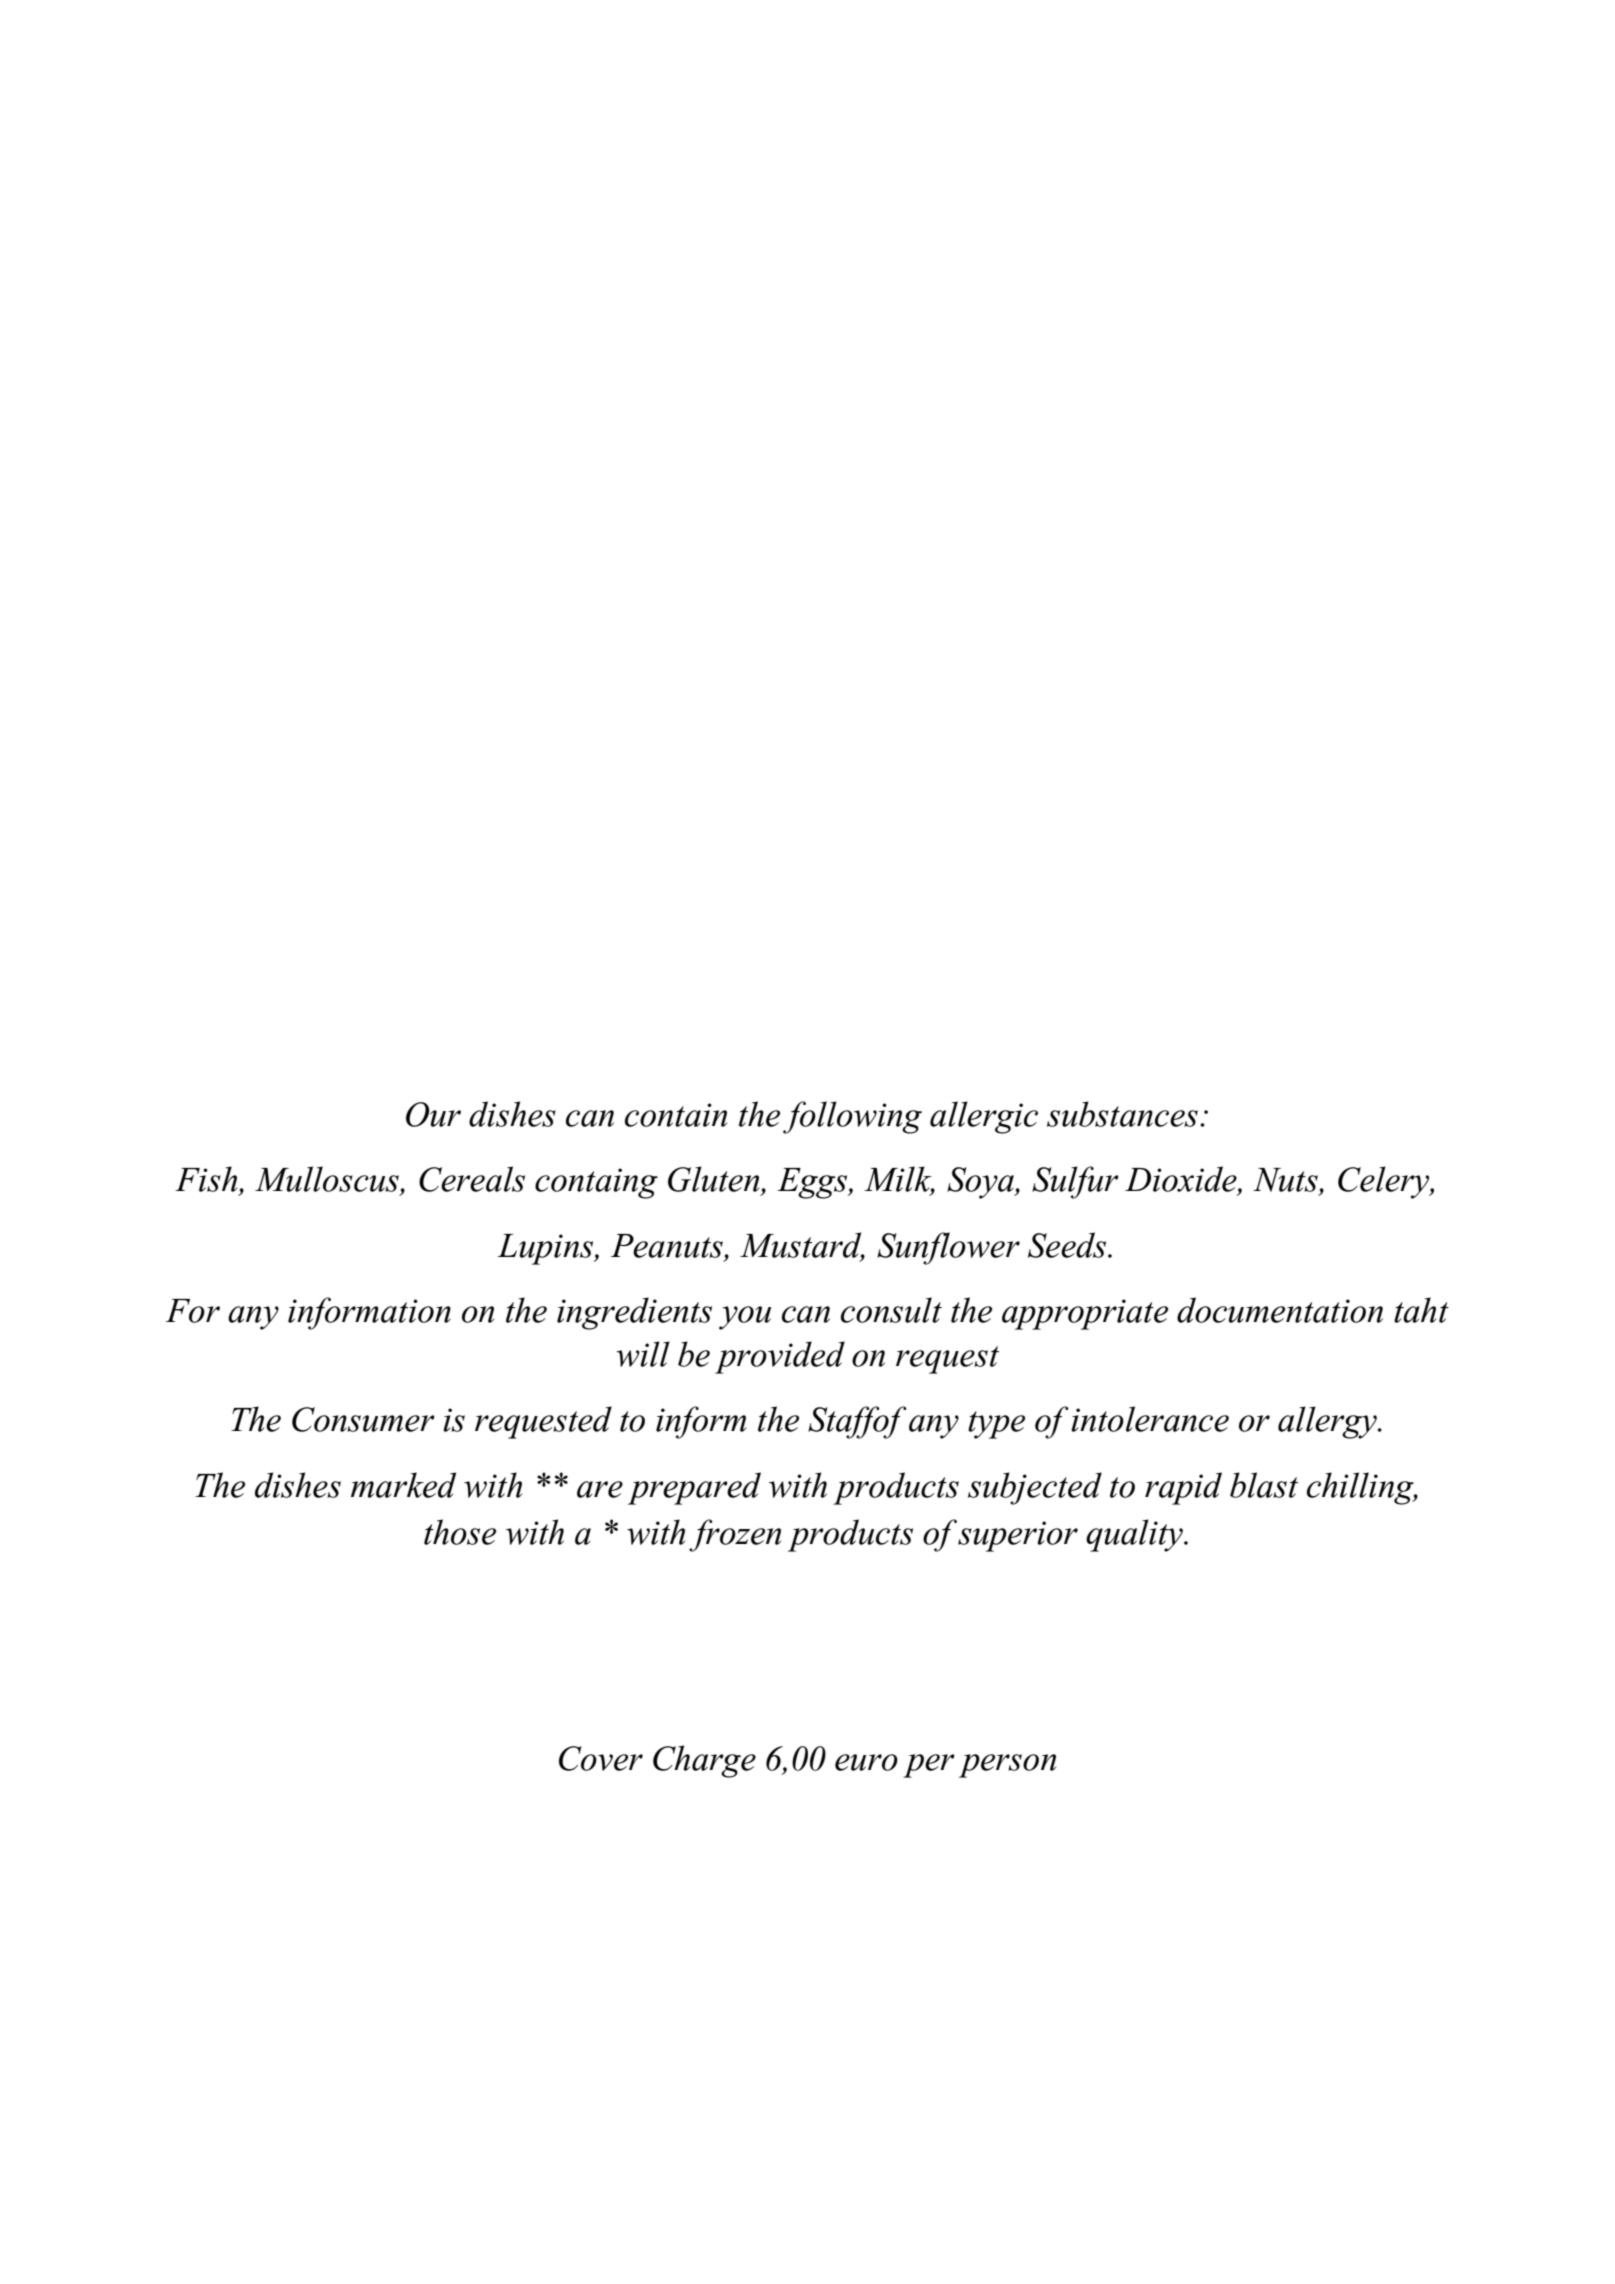 Image resolution: width=1615 pixels, height=2284 pixels. Describe the element at coordinates (363, 1419) in the screenshot. I see `Consumer` at that location.
